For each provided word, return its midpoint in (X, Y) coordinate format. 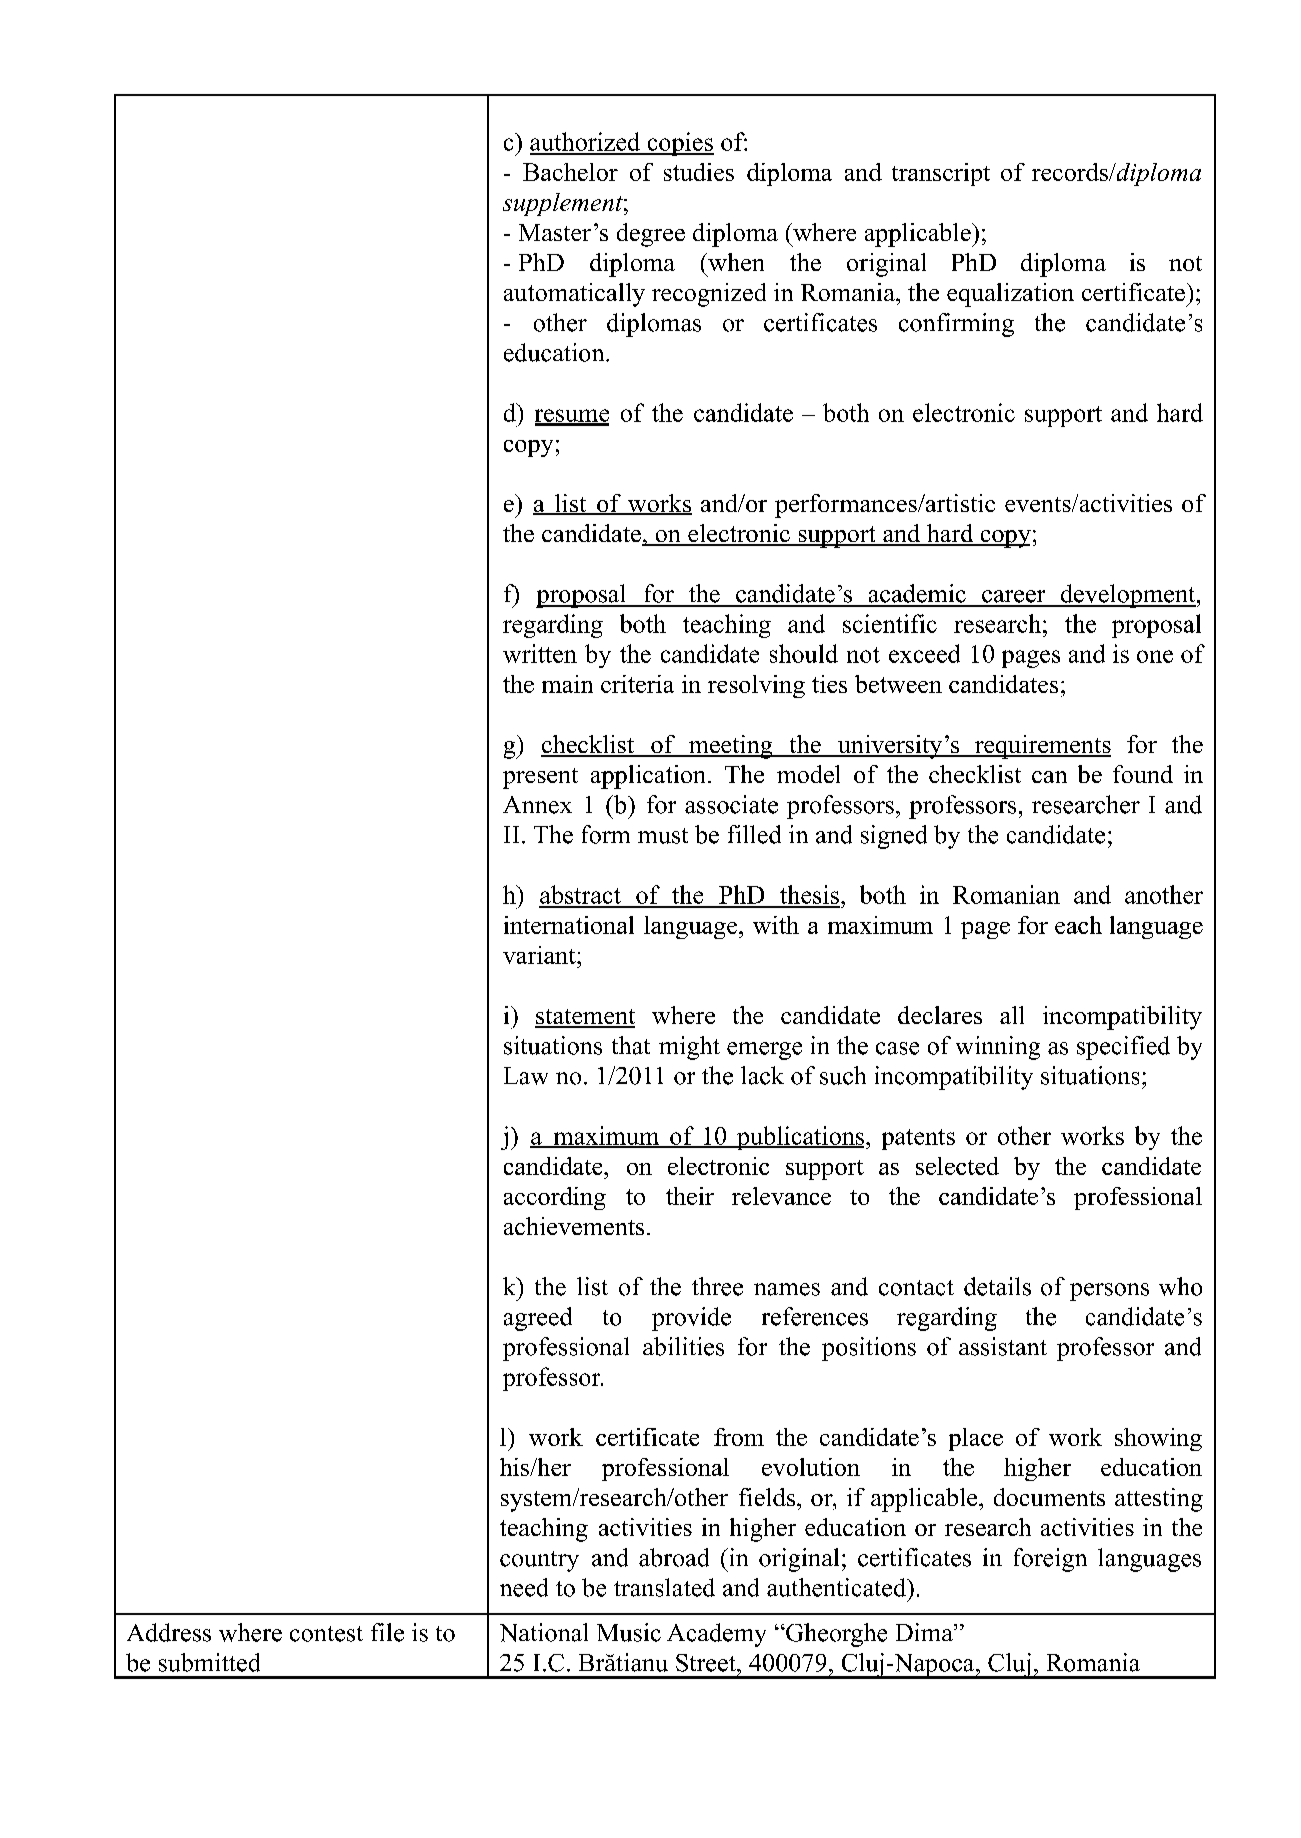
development (1128, 596)
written (540, 653)
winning (998, 1048)
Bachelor (570, 172)
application (648, 777)
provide (691, 1319)
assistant (1003, 1346)
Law (526, 1076)
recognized (709, 295)
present (540, 778)
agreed (538, 1319)
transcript (941, 174)
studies (699, 172)
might (689, 1048)
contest (326, 1634)
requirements (1041, 747)
